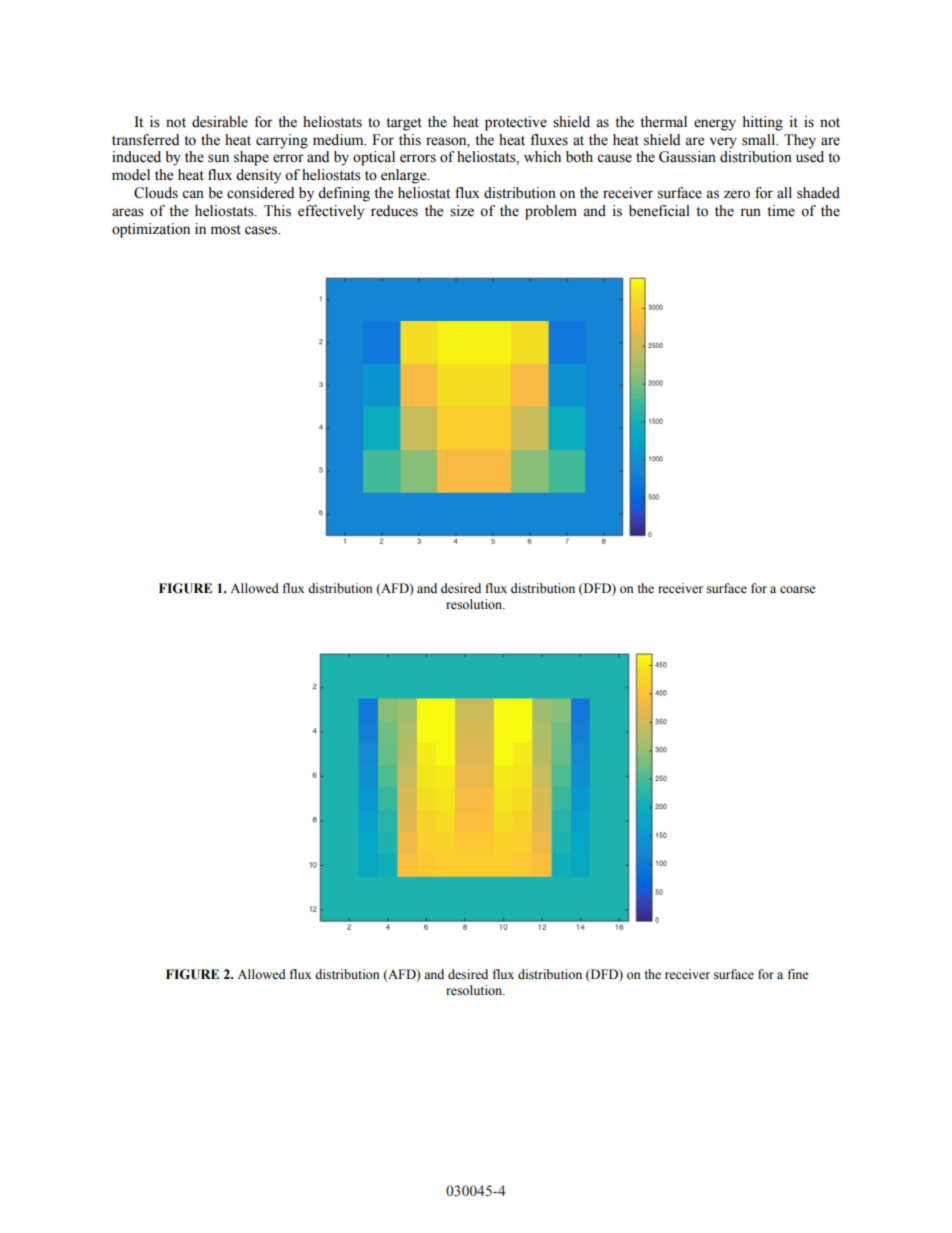 The image size is (952, 1233). Describe the element at coordinates (262, 230) in the screenshot. I see `cases` at that location.
